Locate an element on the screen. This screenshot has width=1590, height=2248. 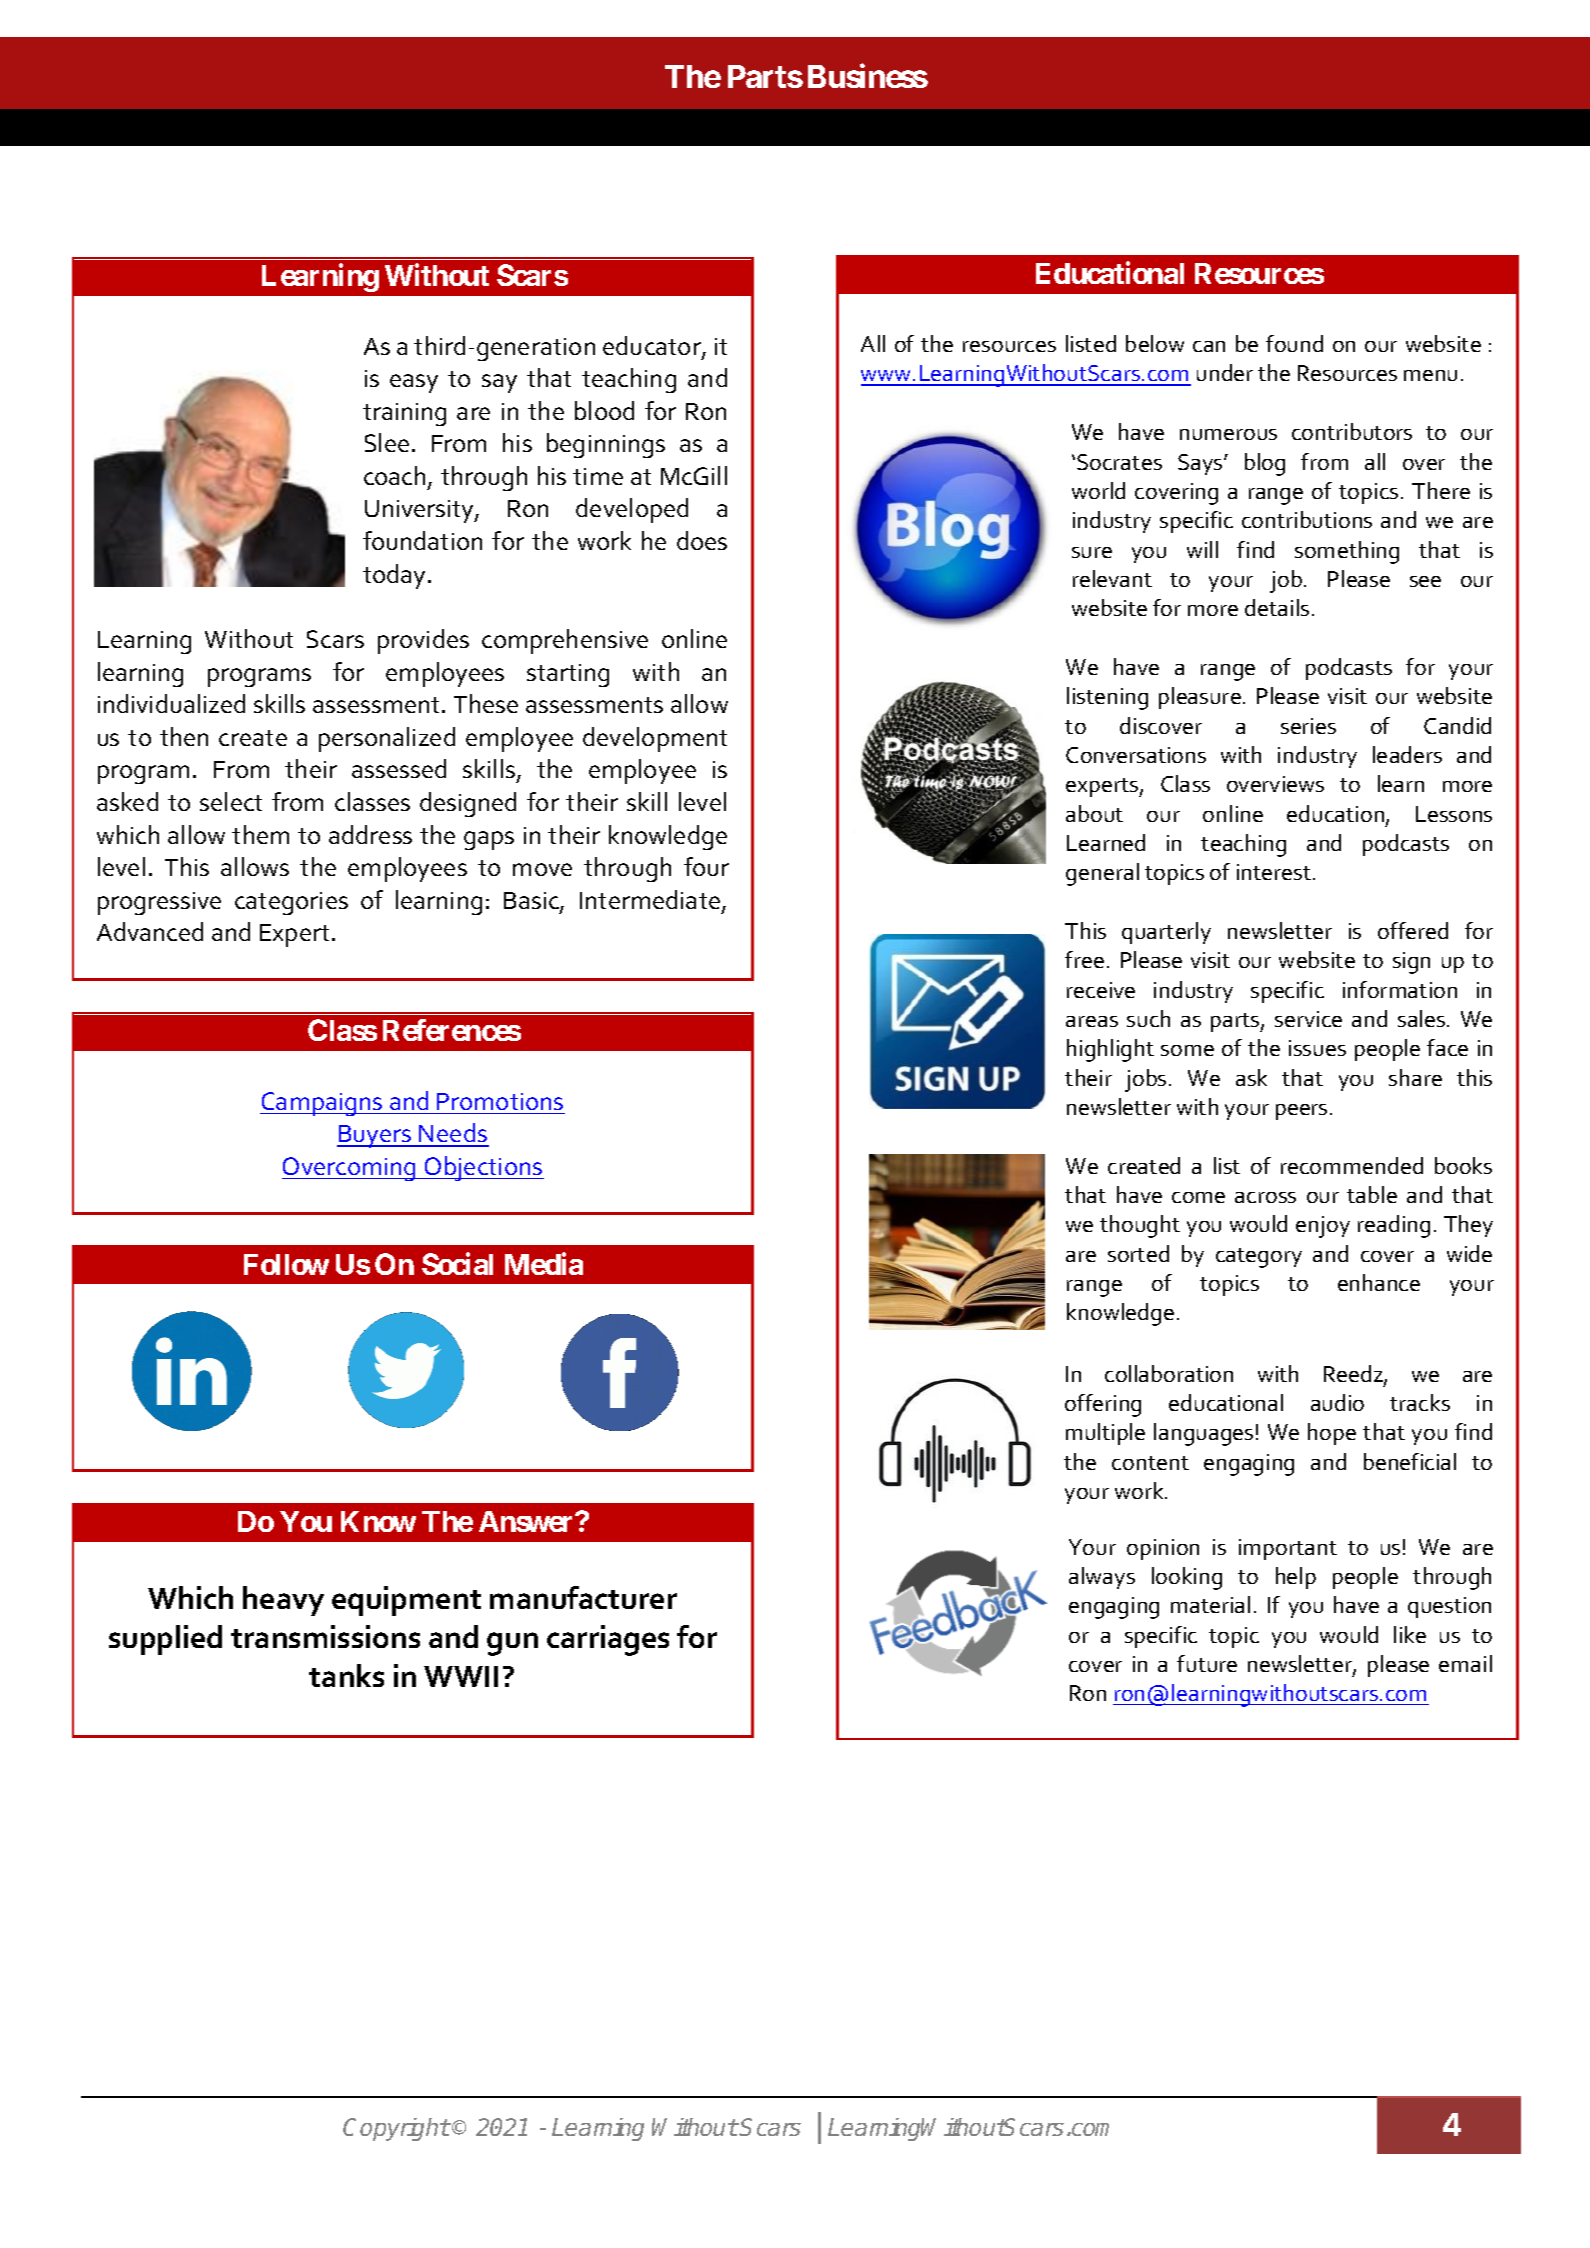
Buyers is located at coordinates (375, 1136).
